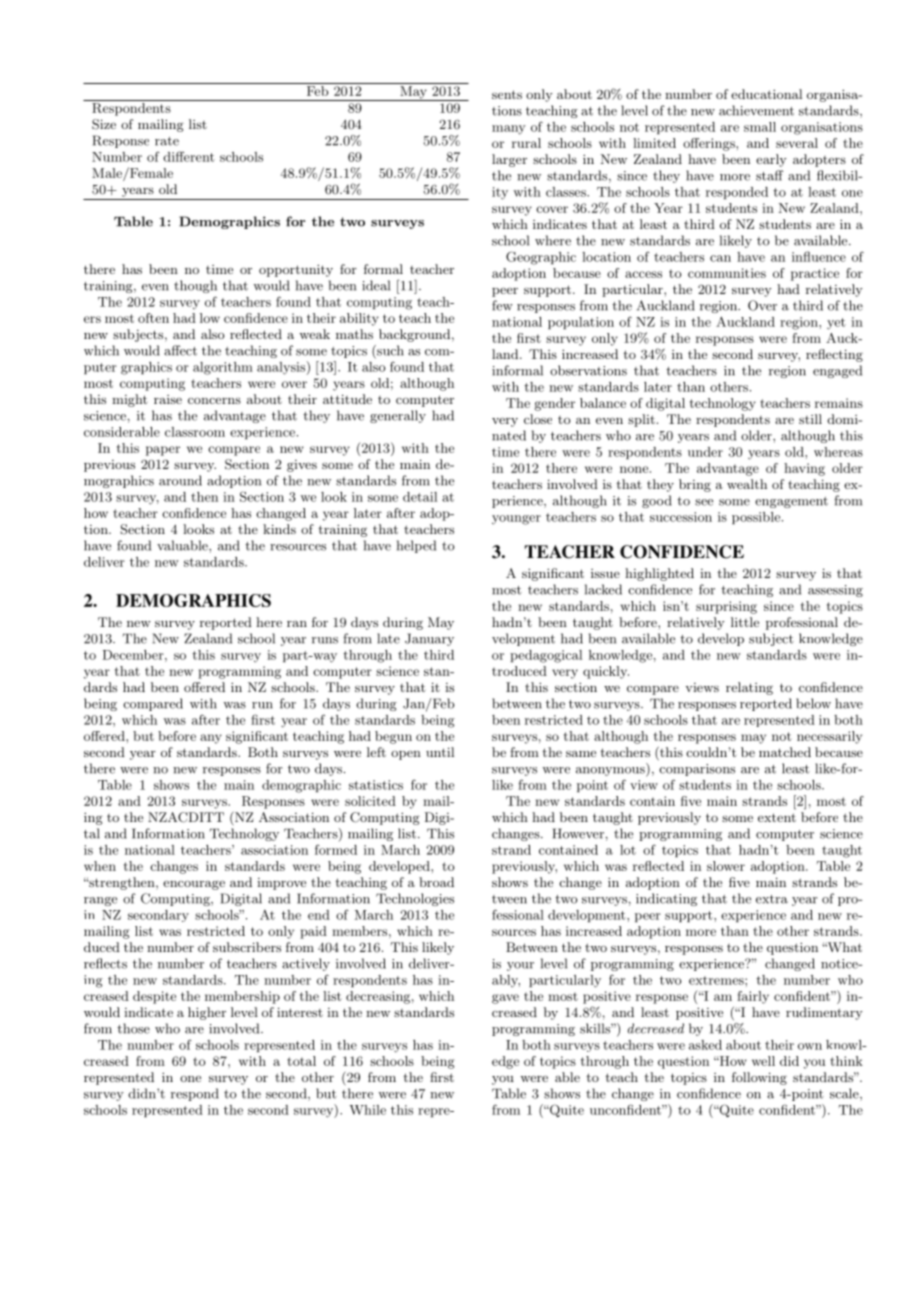 The image size is (924, 1308). I want to click on many, so click(509, 130).
